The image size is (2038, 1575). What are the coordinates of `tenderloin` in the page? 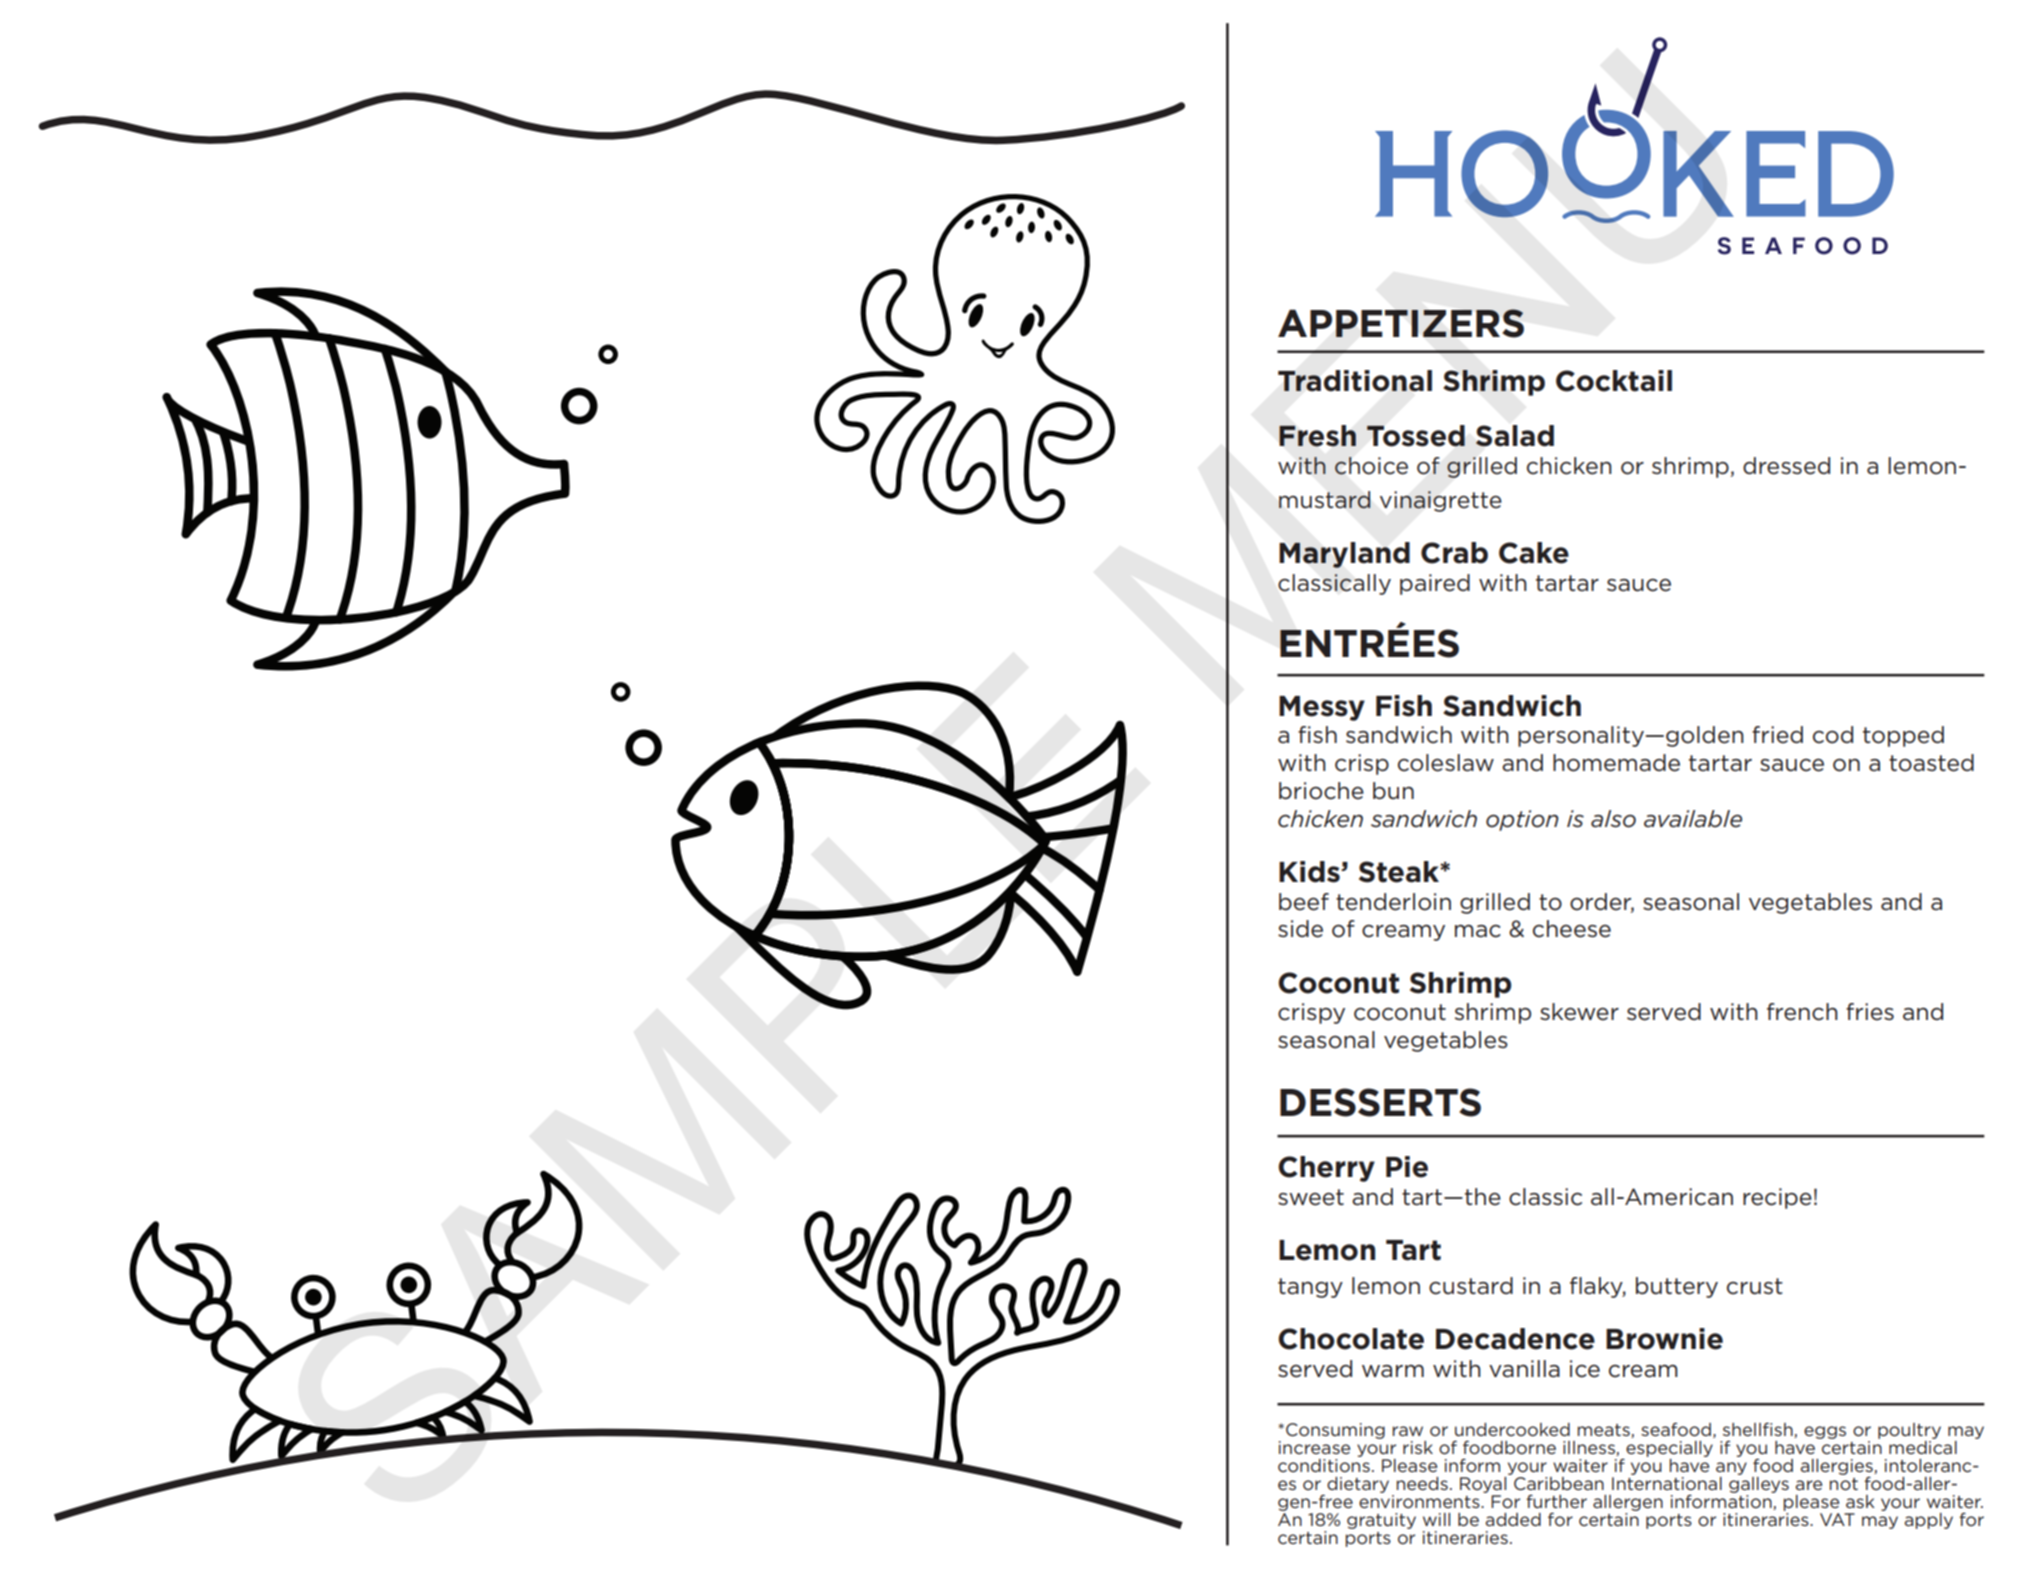 It's located at (1393, 902).
